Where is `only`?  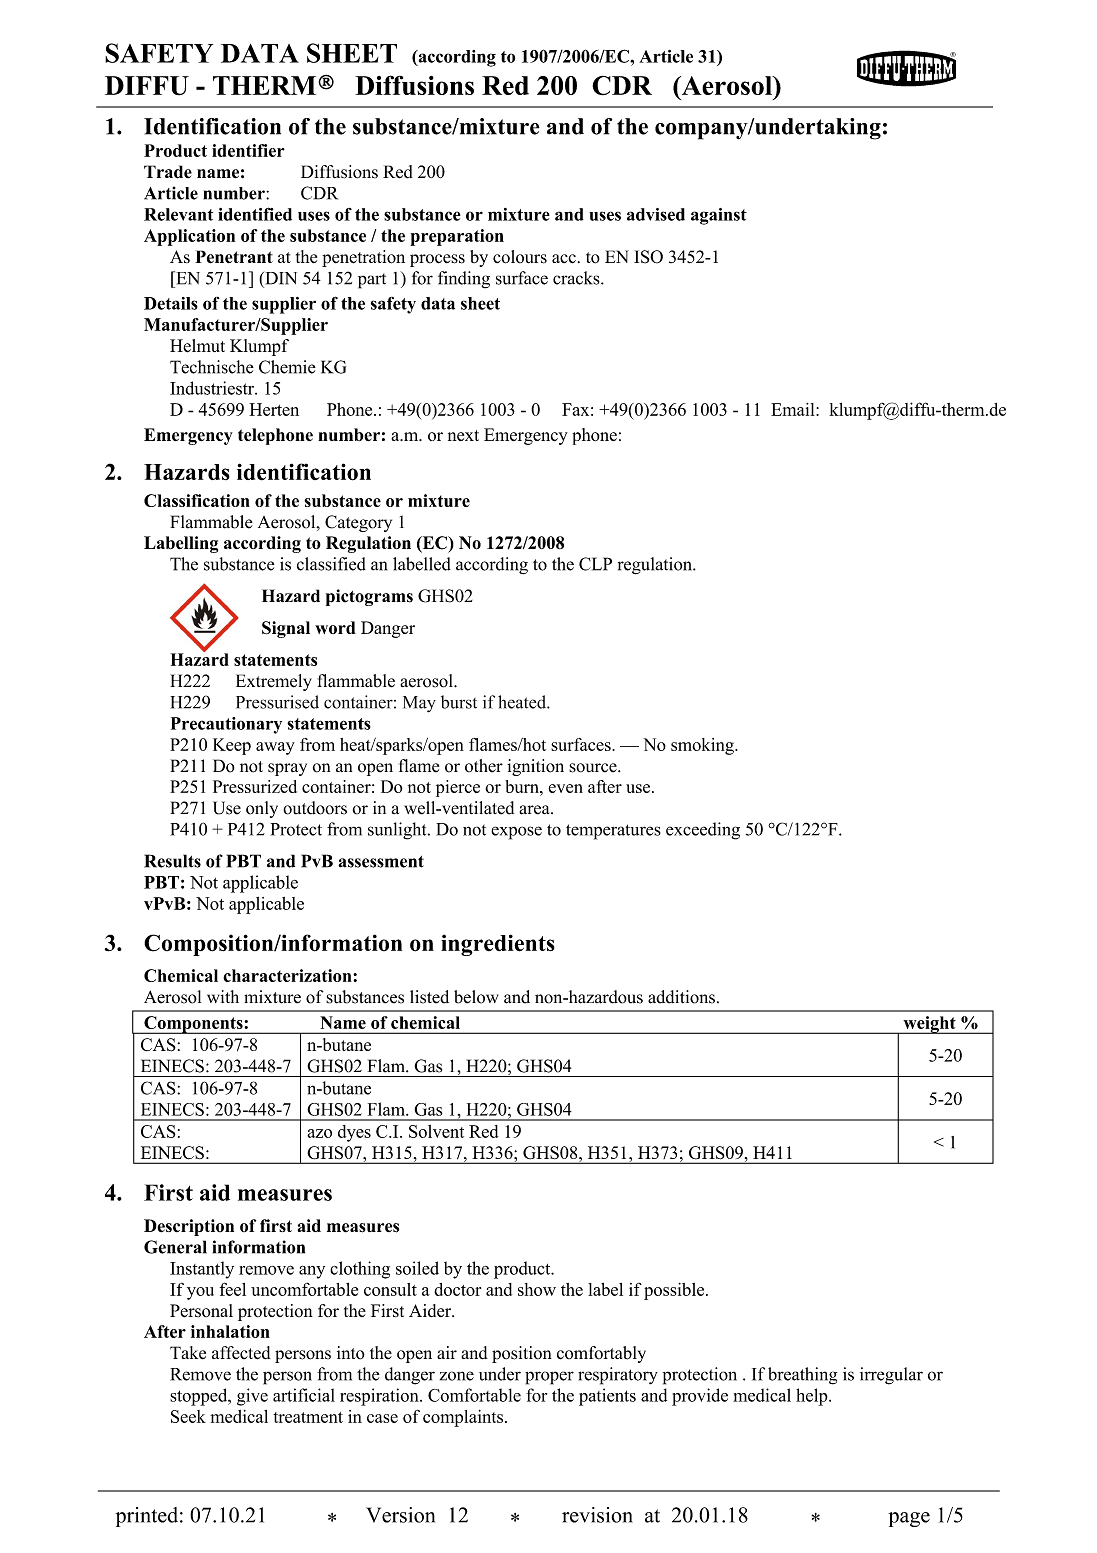 only is located at coordinates (262, 809).
